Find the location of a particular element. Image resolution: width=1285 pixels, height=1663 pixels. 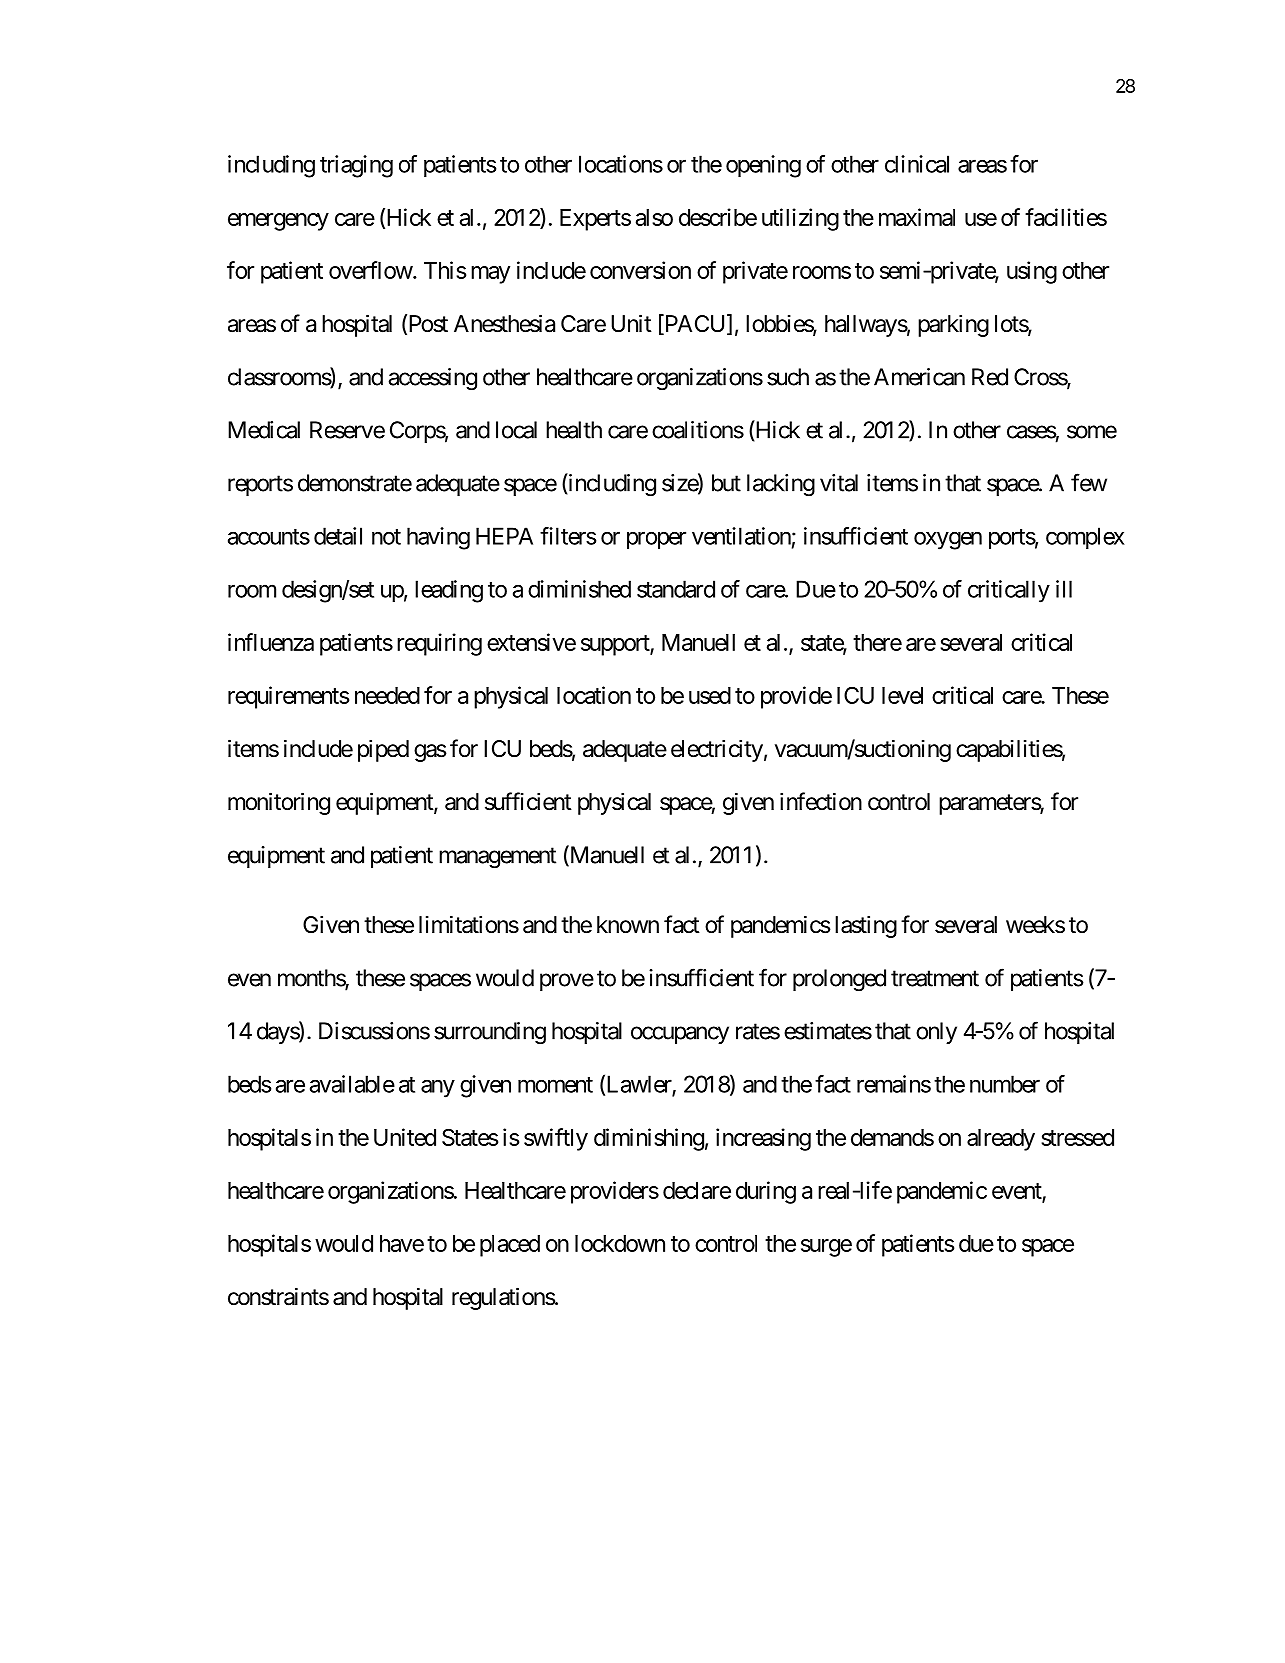

lockdown is located at coordinates (620, 1243).
